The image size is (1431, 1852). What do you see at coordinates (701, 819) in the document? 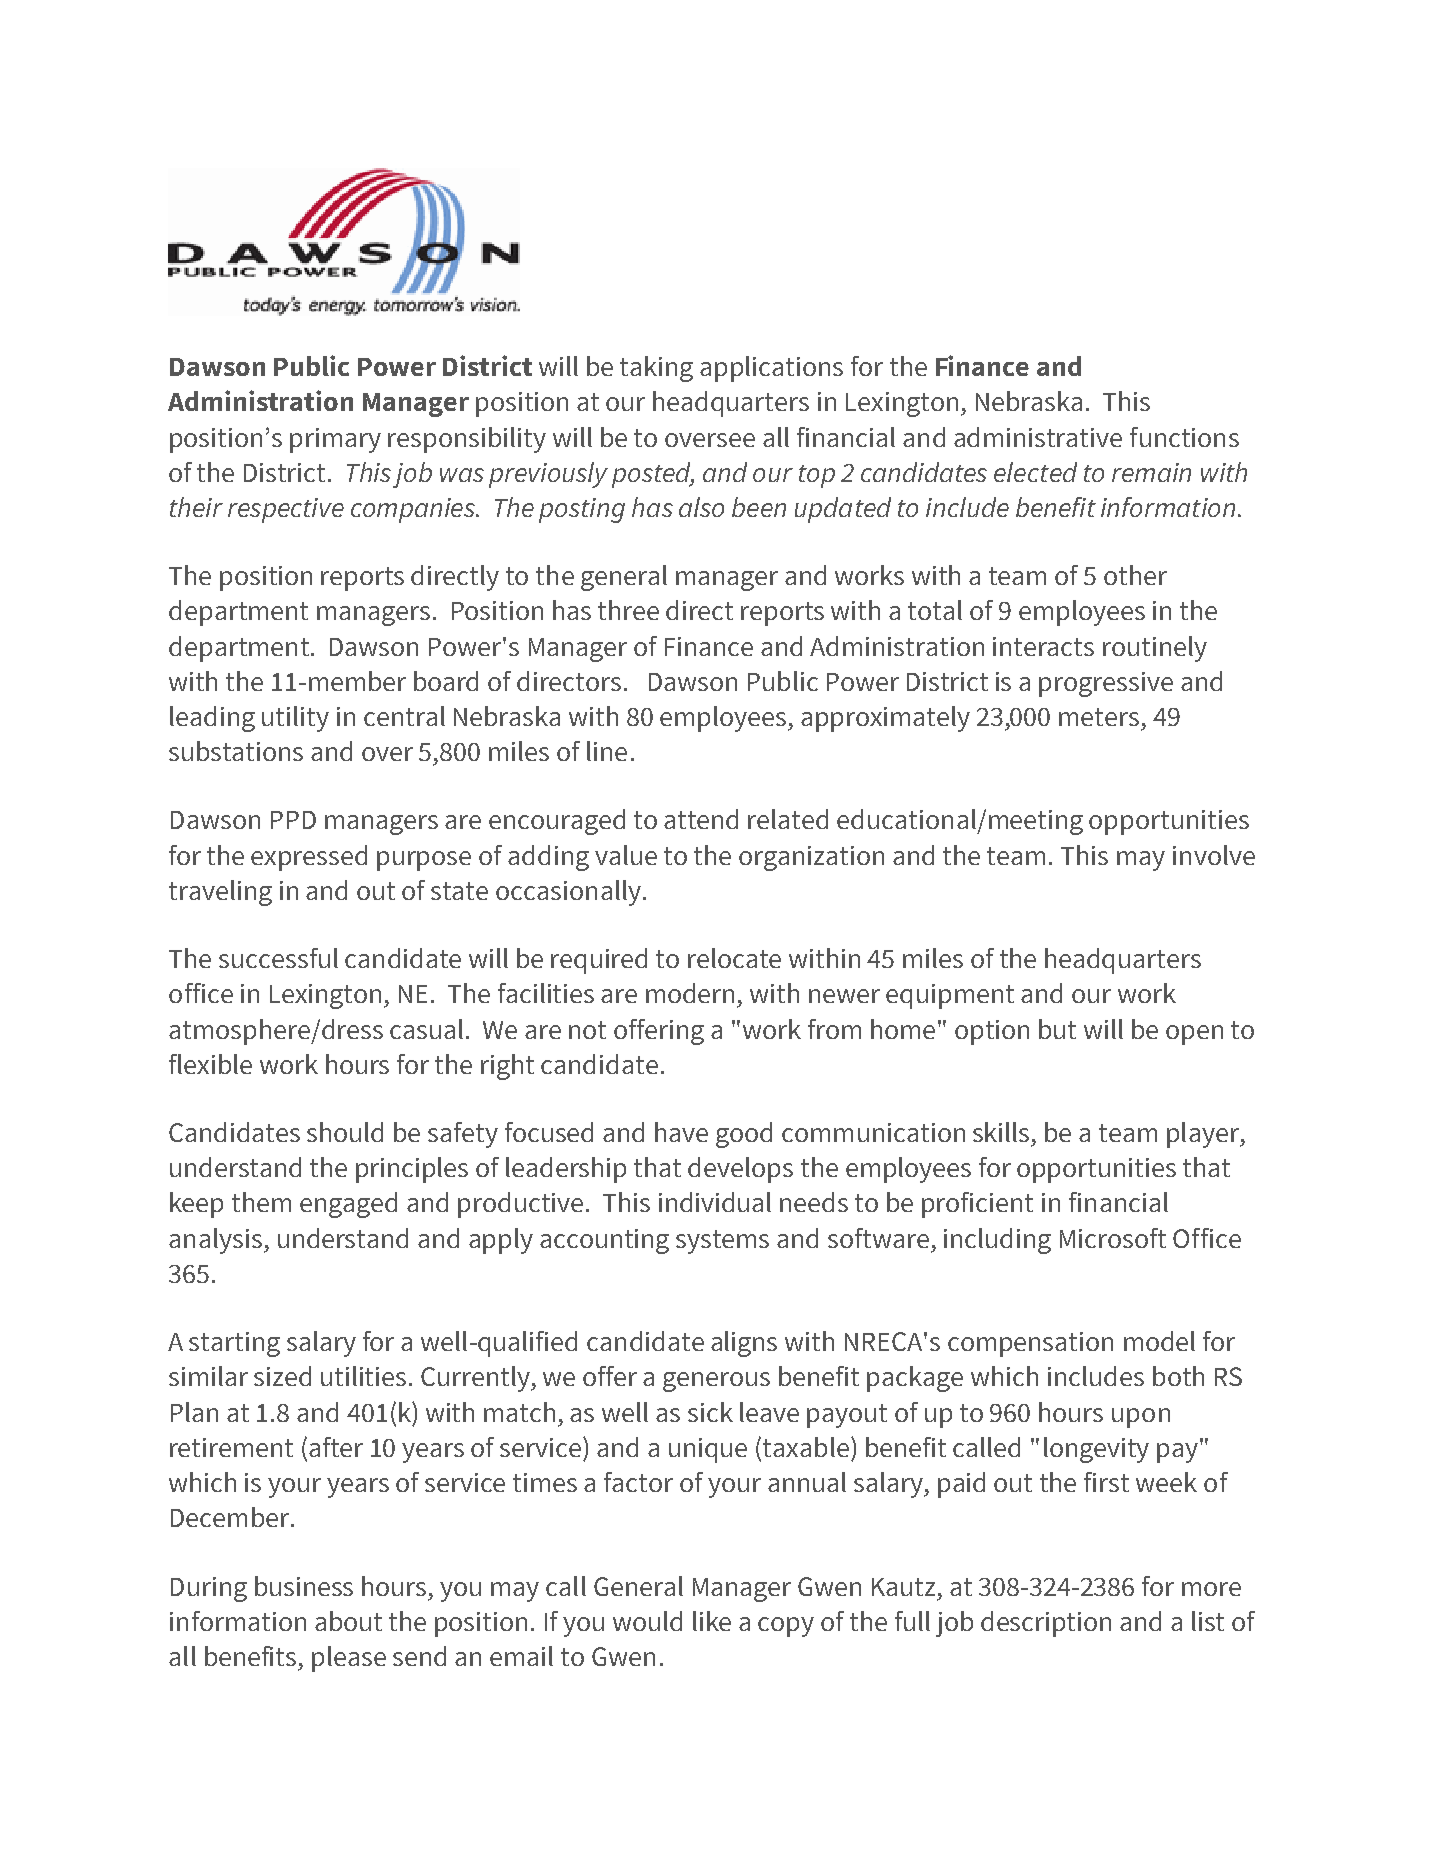
I see `attend` at bounding box center [701, 819].
